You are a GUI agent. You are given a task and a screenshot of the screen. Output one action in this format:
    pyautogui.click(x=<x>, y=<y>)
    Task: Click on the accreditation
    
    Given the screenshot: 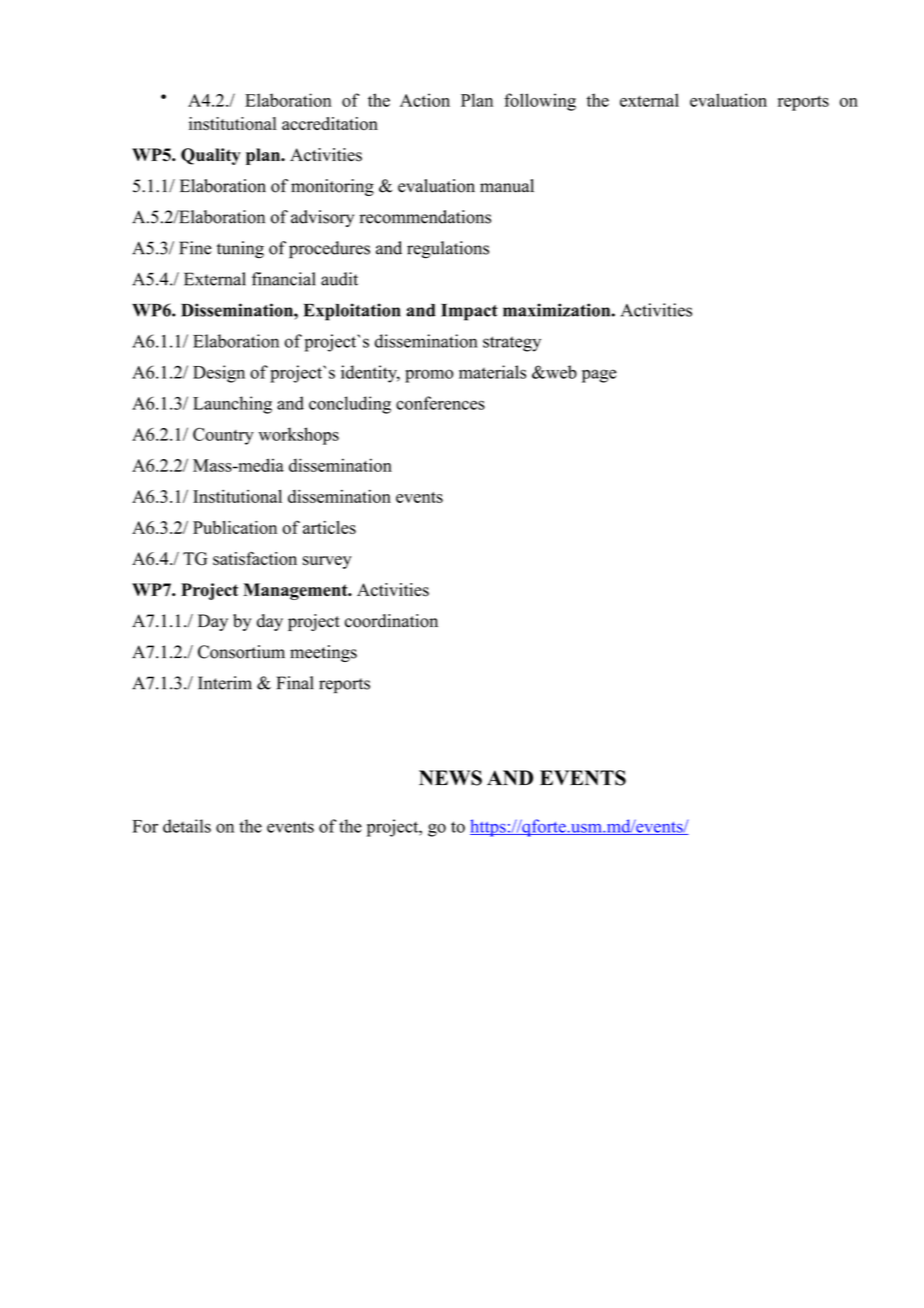 What is the action you would take?
    pyautogui.click(x=330, y=124)
